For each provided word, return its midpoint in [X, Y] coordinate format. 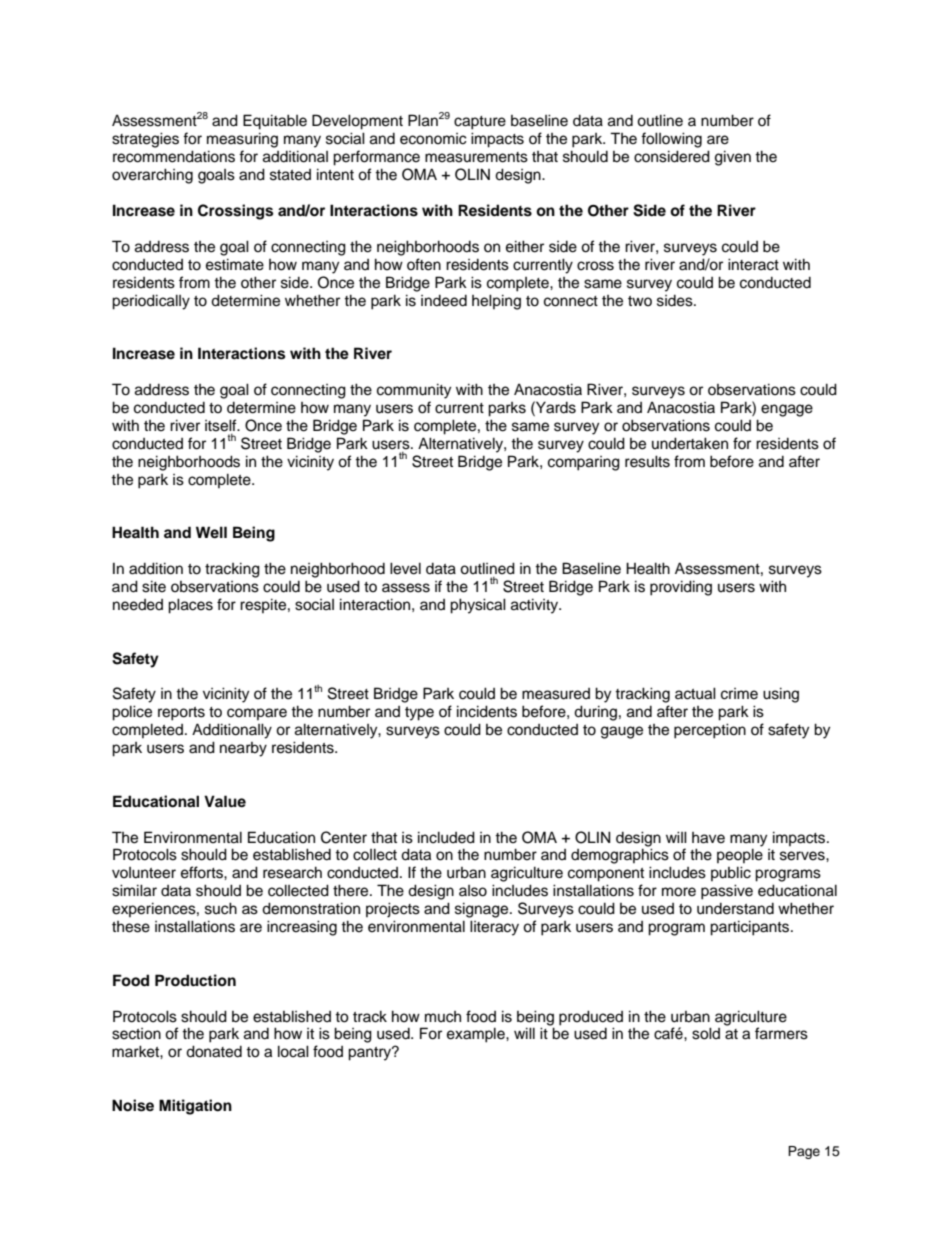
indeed [444, 301]
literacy [494, 928]
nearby [243, 749]
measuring [242, 140]
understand [735, 909]
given [733, 158]
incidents [487, 711]
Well [211, 532]
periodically [151, 302]
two [640, 301]
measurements [476, 157]
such [221, 908]
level [405, 568]
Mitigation [195, 1107]
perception [710, 731]
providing [681, 588]
